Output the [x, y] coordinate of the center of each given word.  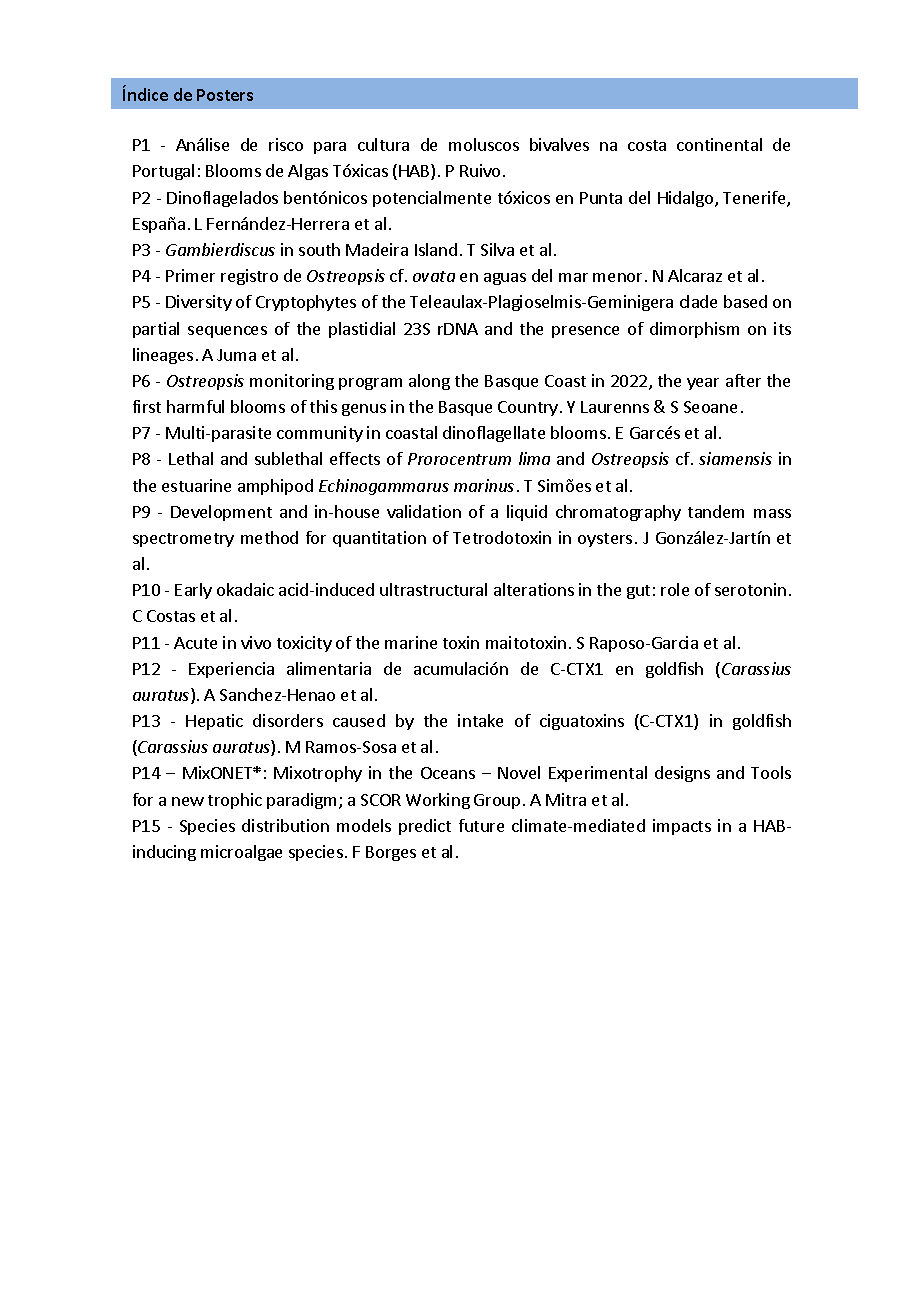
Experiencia [231, 670]
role [675, 589]
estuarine [196, 485]
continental [719, 144]
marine [411, 642]
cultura [383, 144]
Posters [225, 95]
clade [698, 301]
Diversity [199, 303]
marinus [484, 485]
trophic [235, 801]
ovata [434, 276]
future [481, 825]
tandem [716, 511]
